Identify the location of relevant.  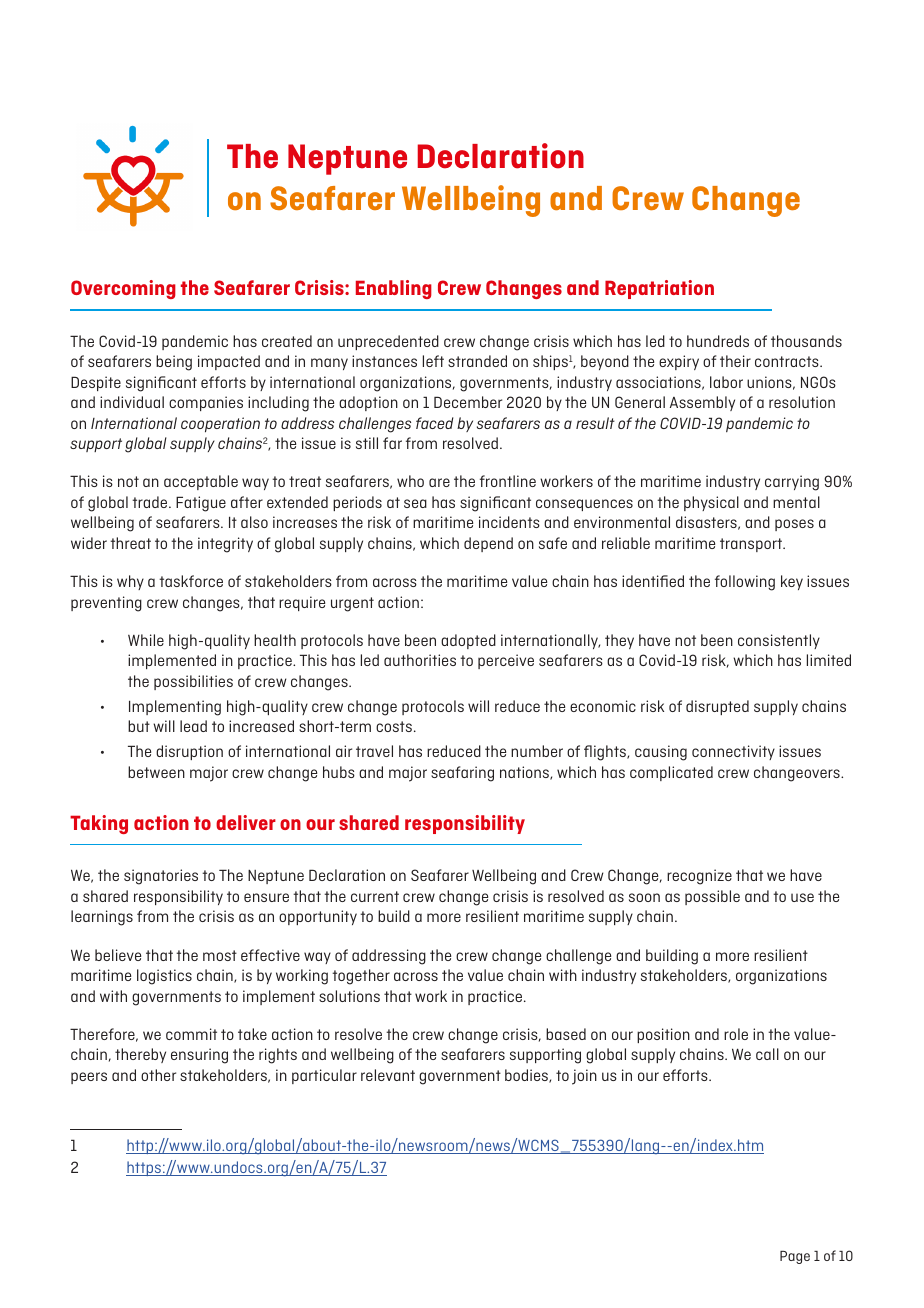
(388, 1075).
